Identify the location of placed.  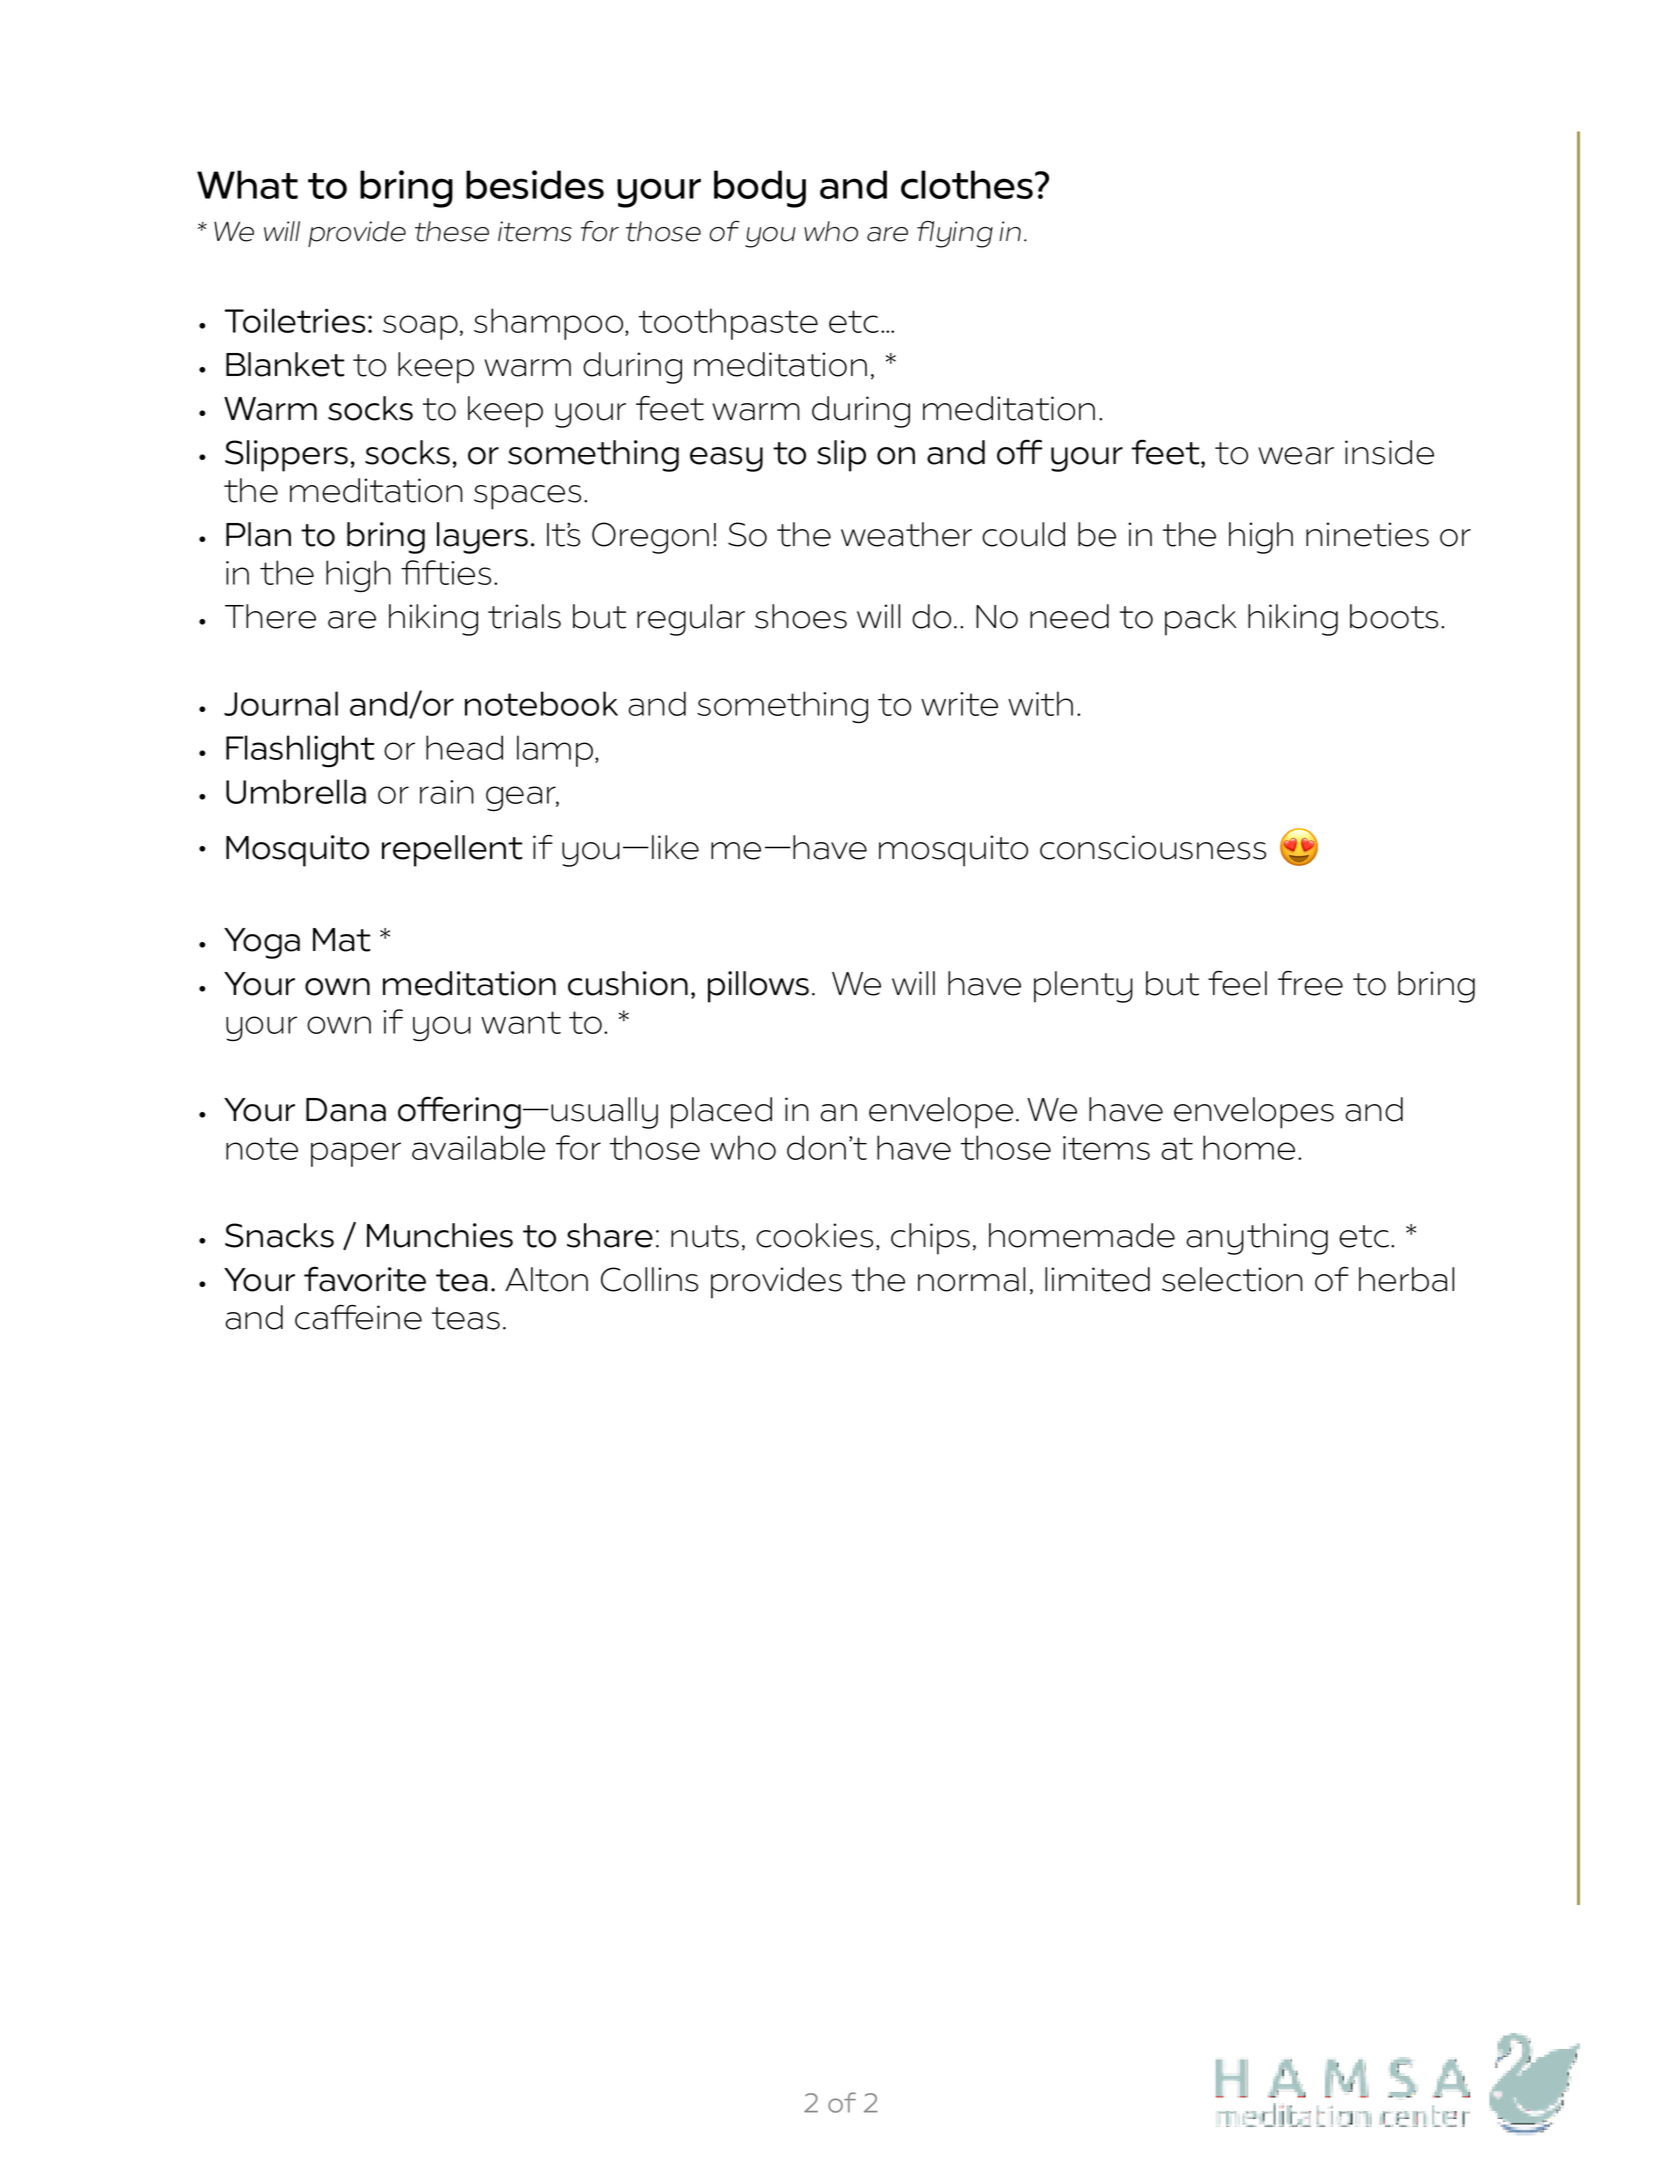
(721, 1113).
